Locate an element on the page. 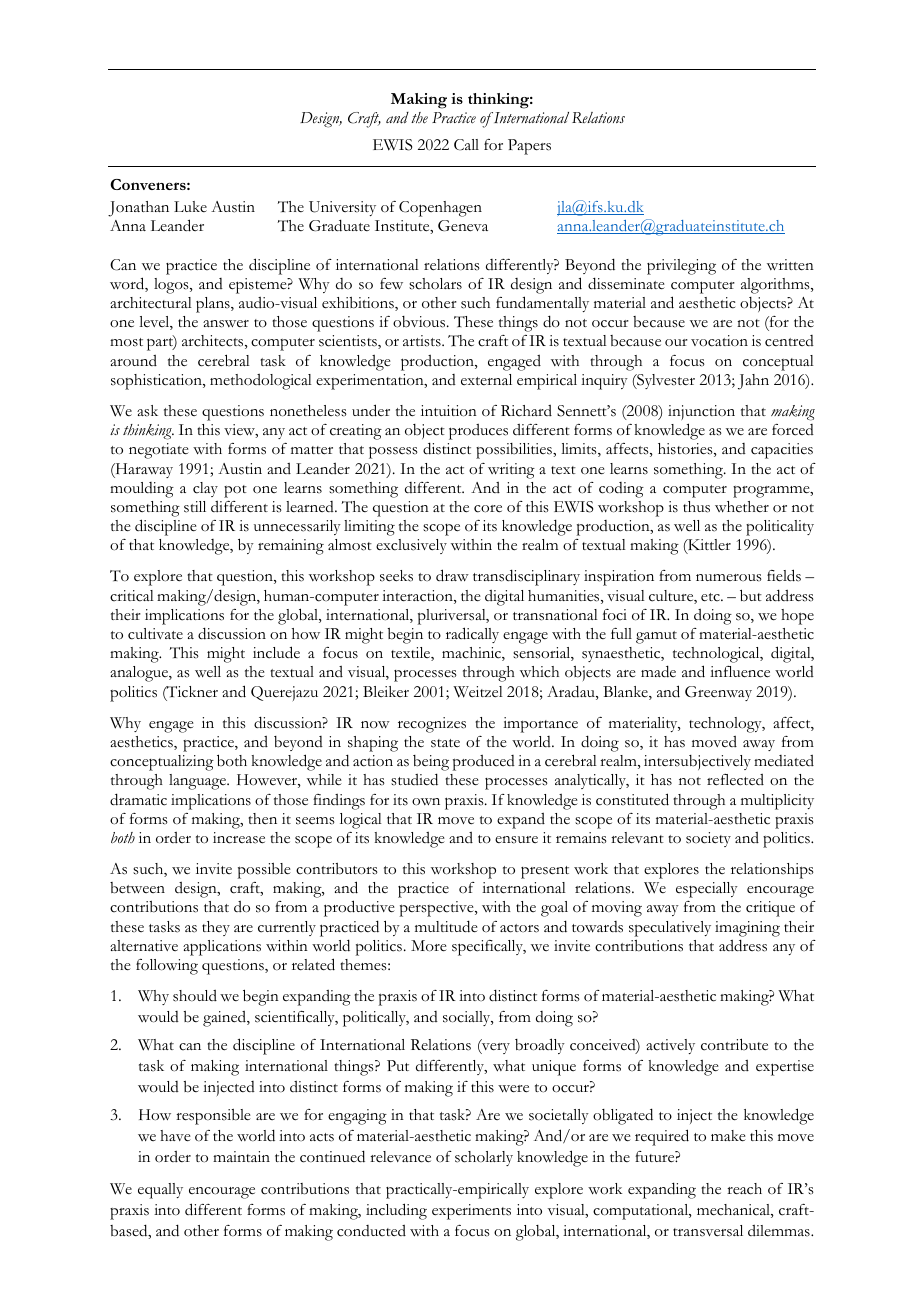 The width and height of the page is (924, 1308). Jahn is located at coordinates (753, 382).
